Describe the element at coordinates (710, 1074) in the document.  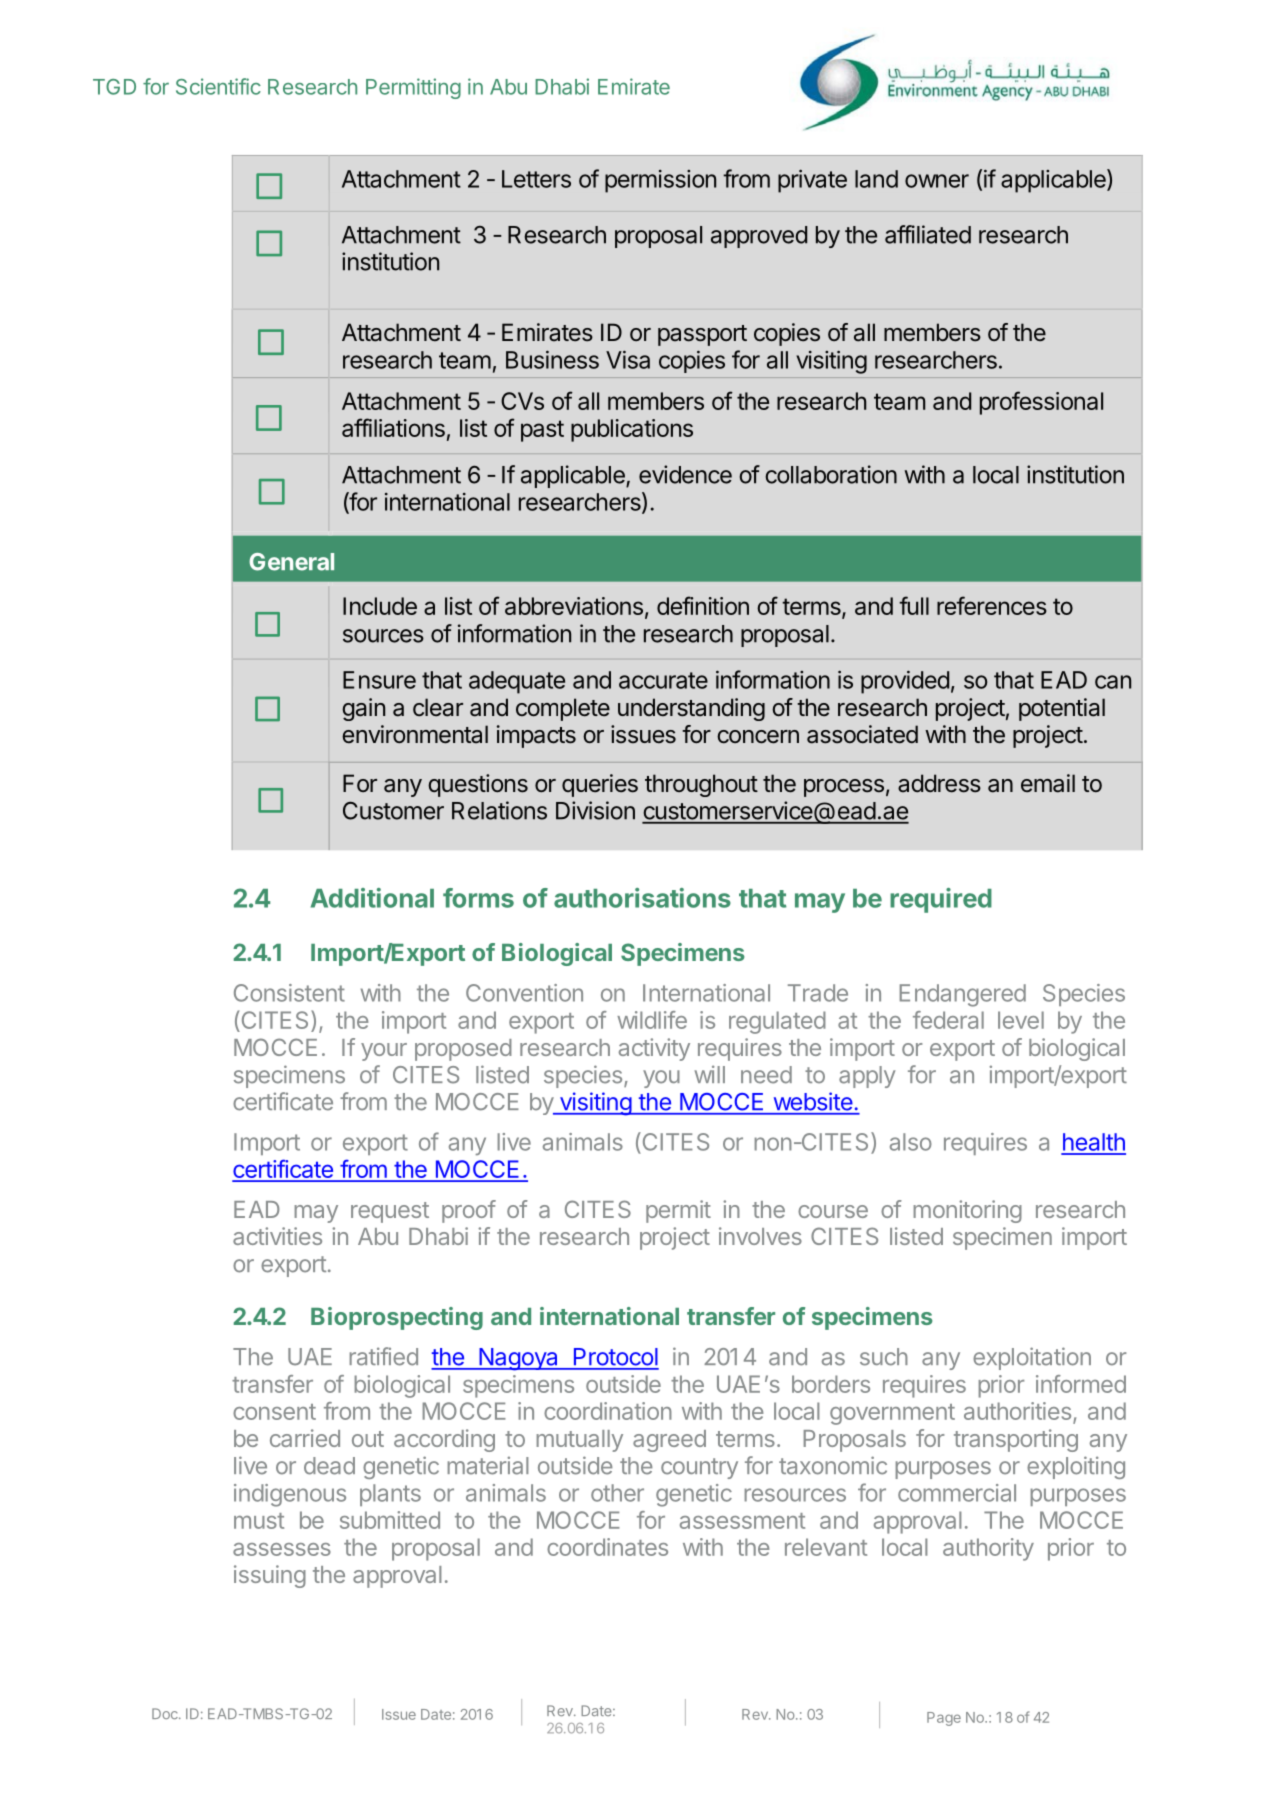
I see `will` at that location.
